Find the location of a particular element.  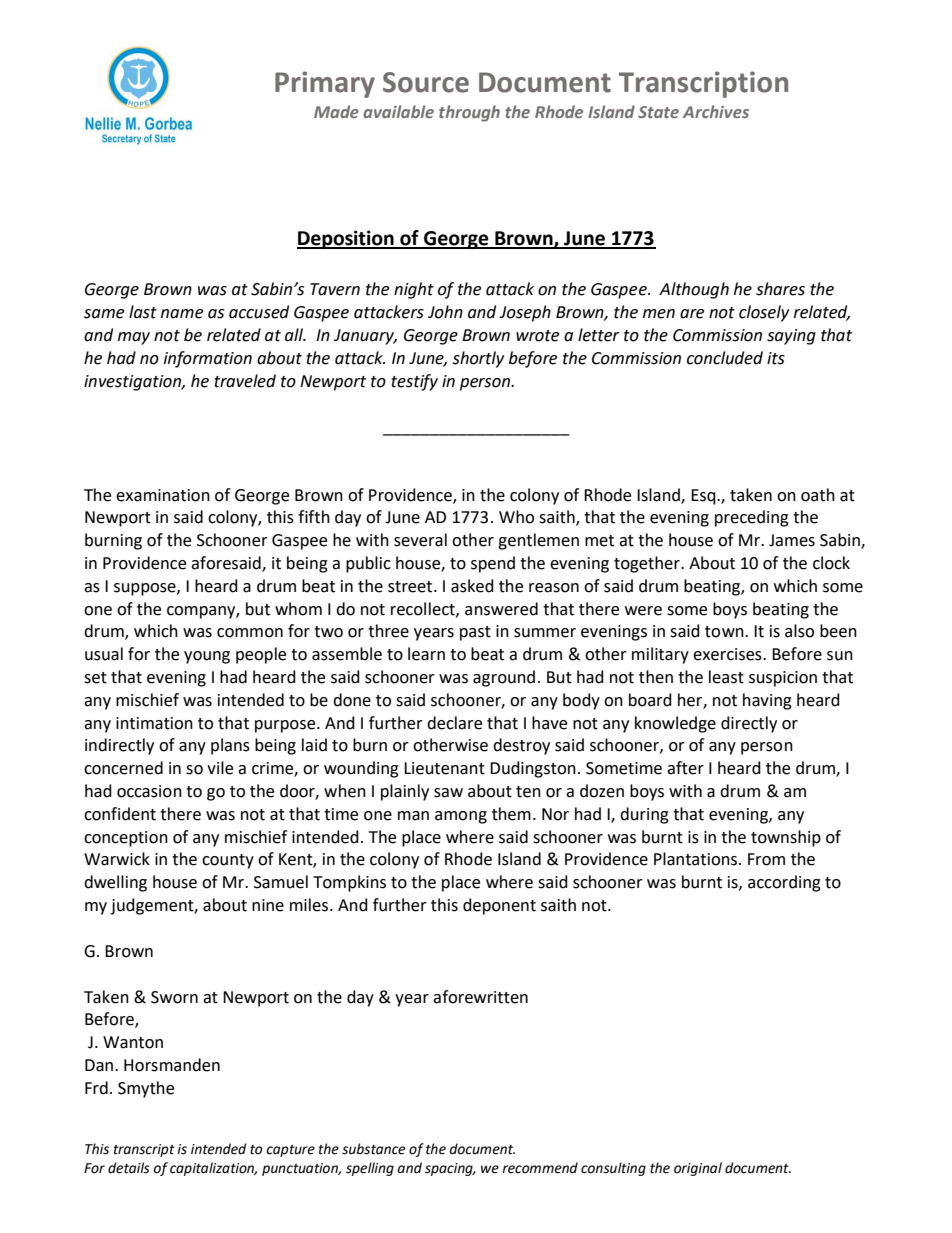

through is located at coordinates (469, 113).
